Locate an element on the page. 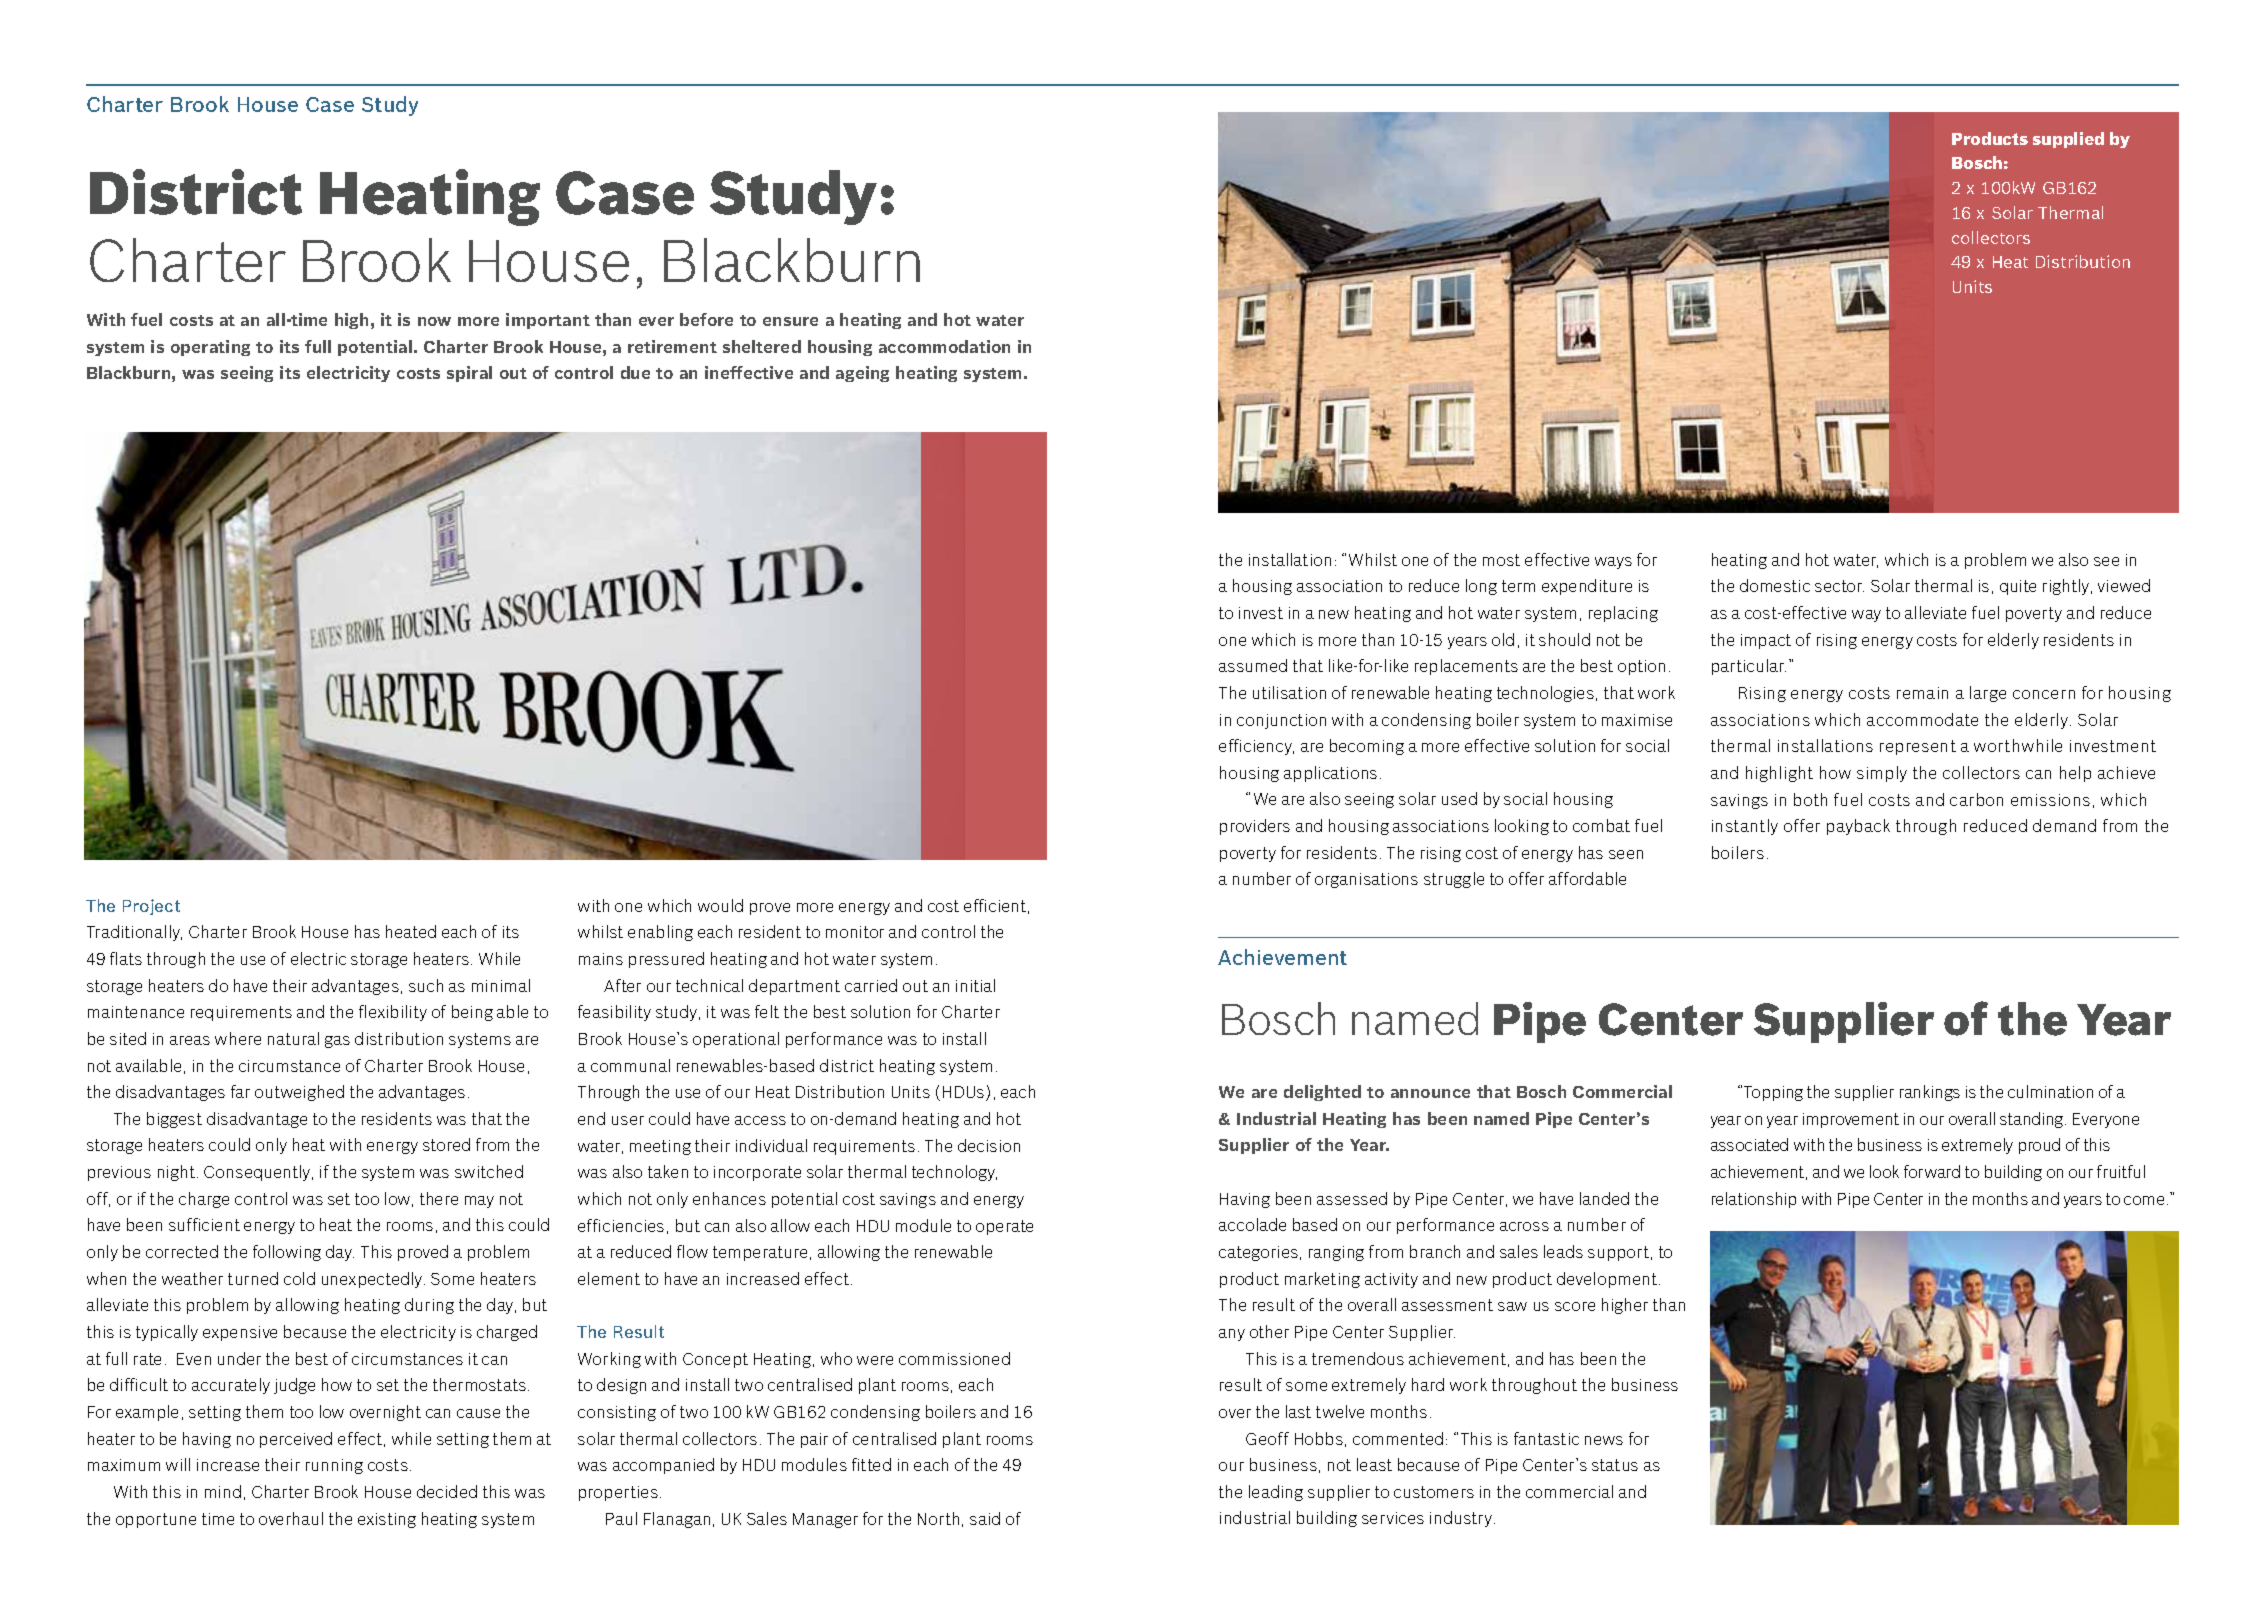  payback is located at coordinates (1858, 827).
